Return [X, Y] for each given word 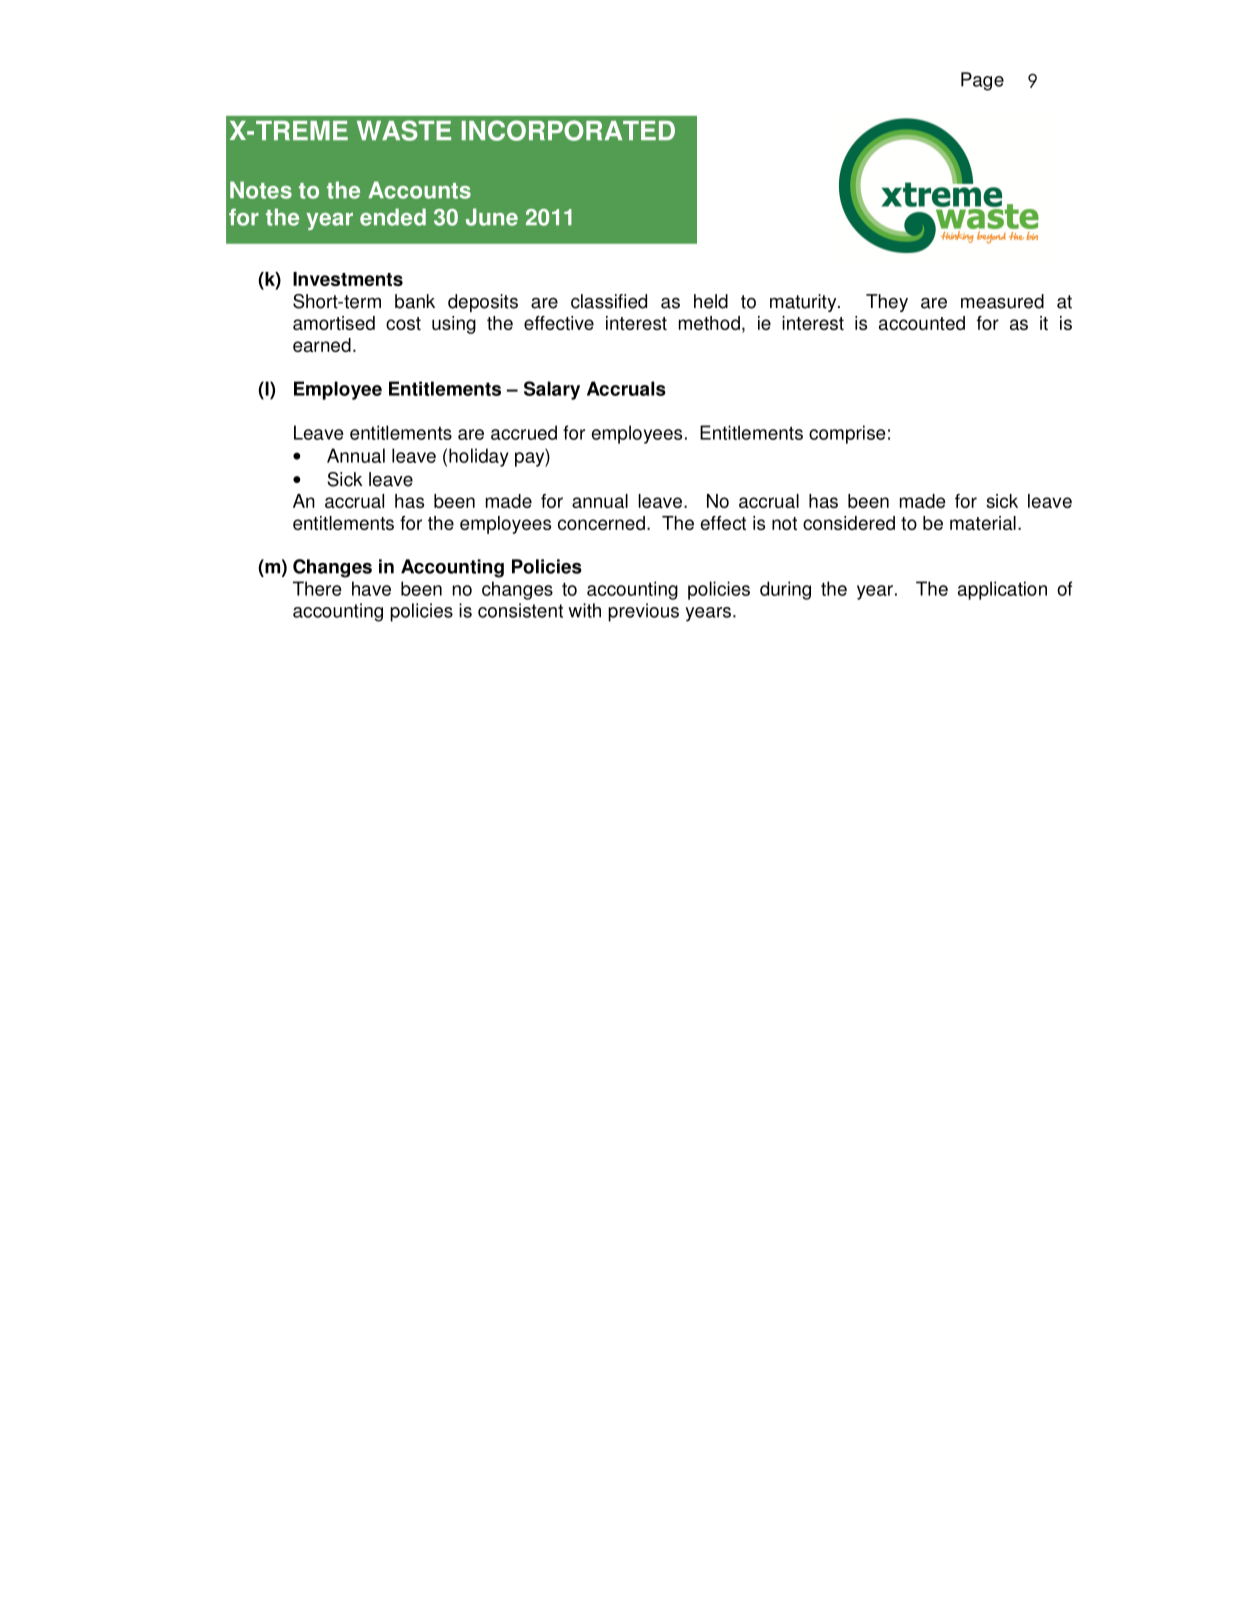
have [371, 588]
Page [982, 81]
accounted [922, 323]
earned [322, 345]
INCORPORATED [568, 130]
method [709, 323]
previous [643, 612]
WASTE [404, 130]
